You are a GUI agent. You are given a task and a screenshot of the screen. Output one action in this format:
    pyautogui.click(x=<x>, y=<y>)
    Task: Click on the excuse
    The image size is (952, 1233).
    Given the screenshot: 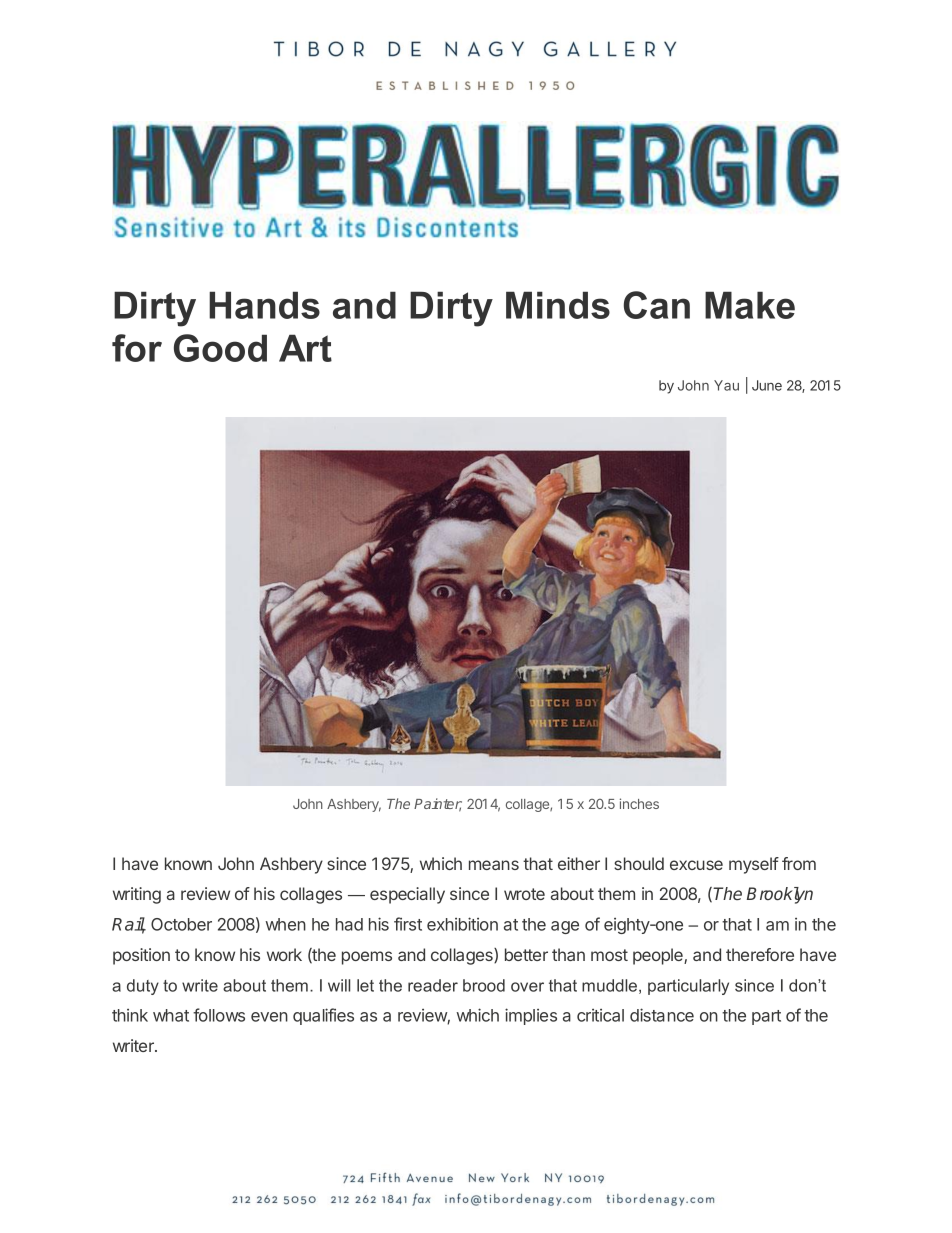 What is the action you would take?
    pyautogui.click(x=696, y=865)
